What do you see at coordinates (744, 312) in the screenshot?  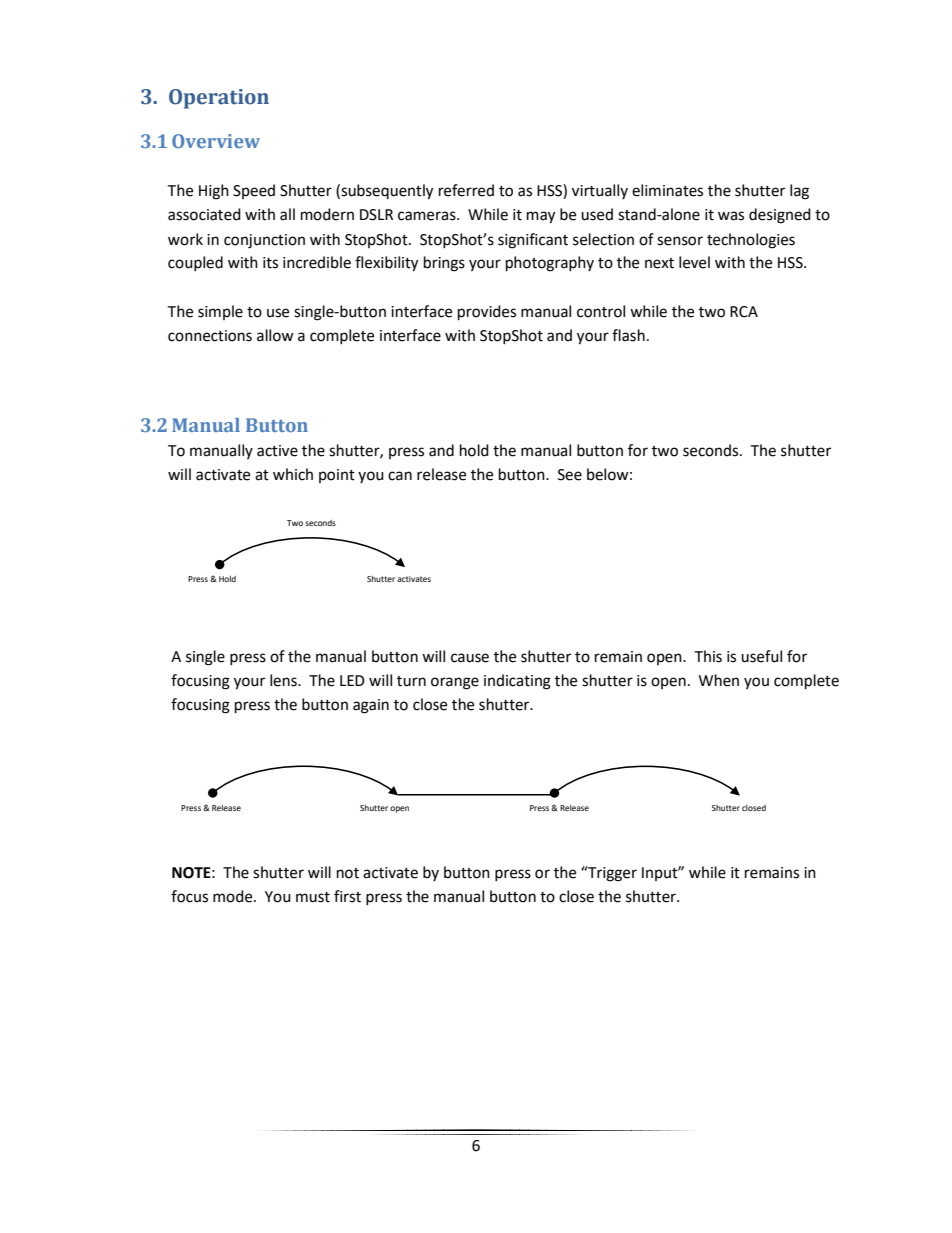 I see `RCA` at bounding box center [744, 312].
